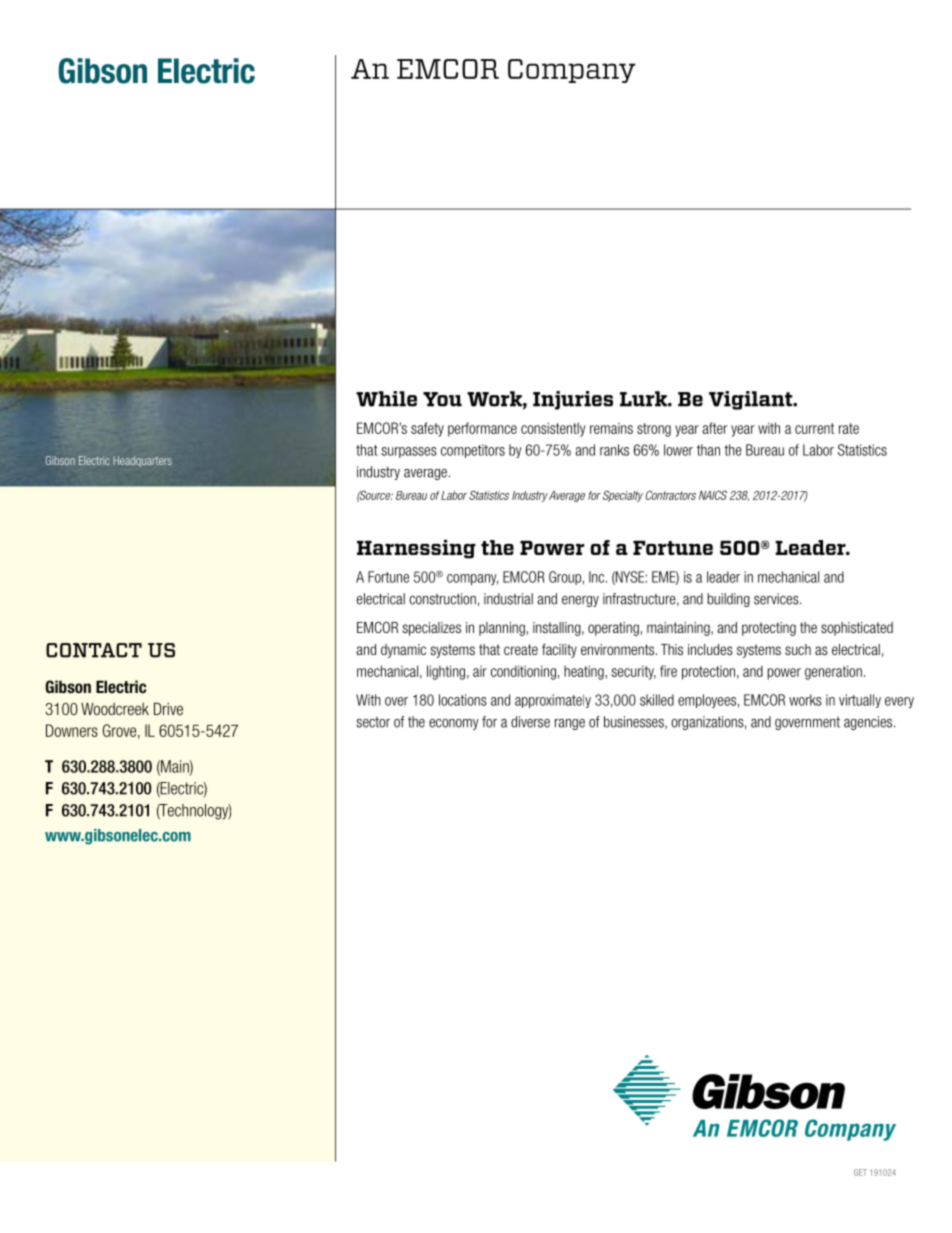 The height and width of the page is (1233, 952). What do you see at coordinates (860, 701) in the page?
I see `virtually` at bounding box center [860, 701].
